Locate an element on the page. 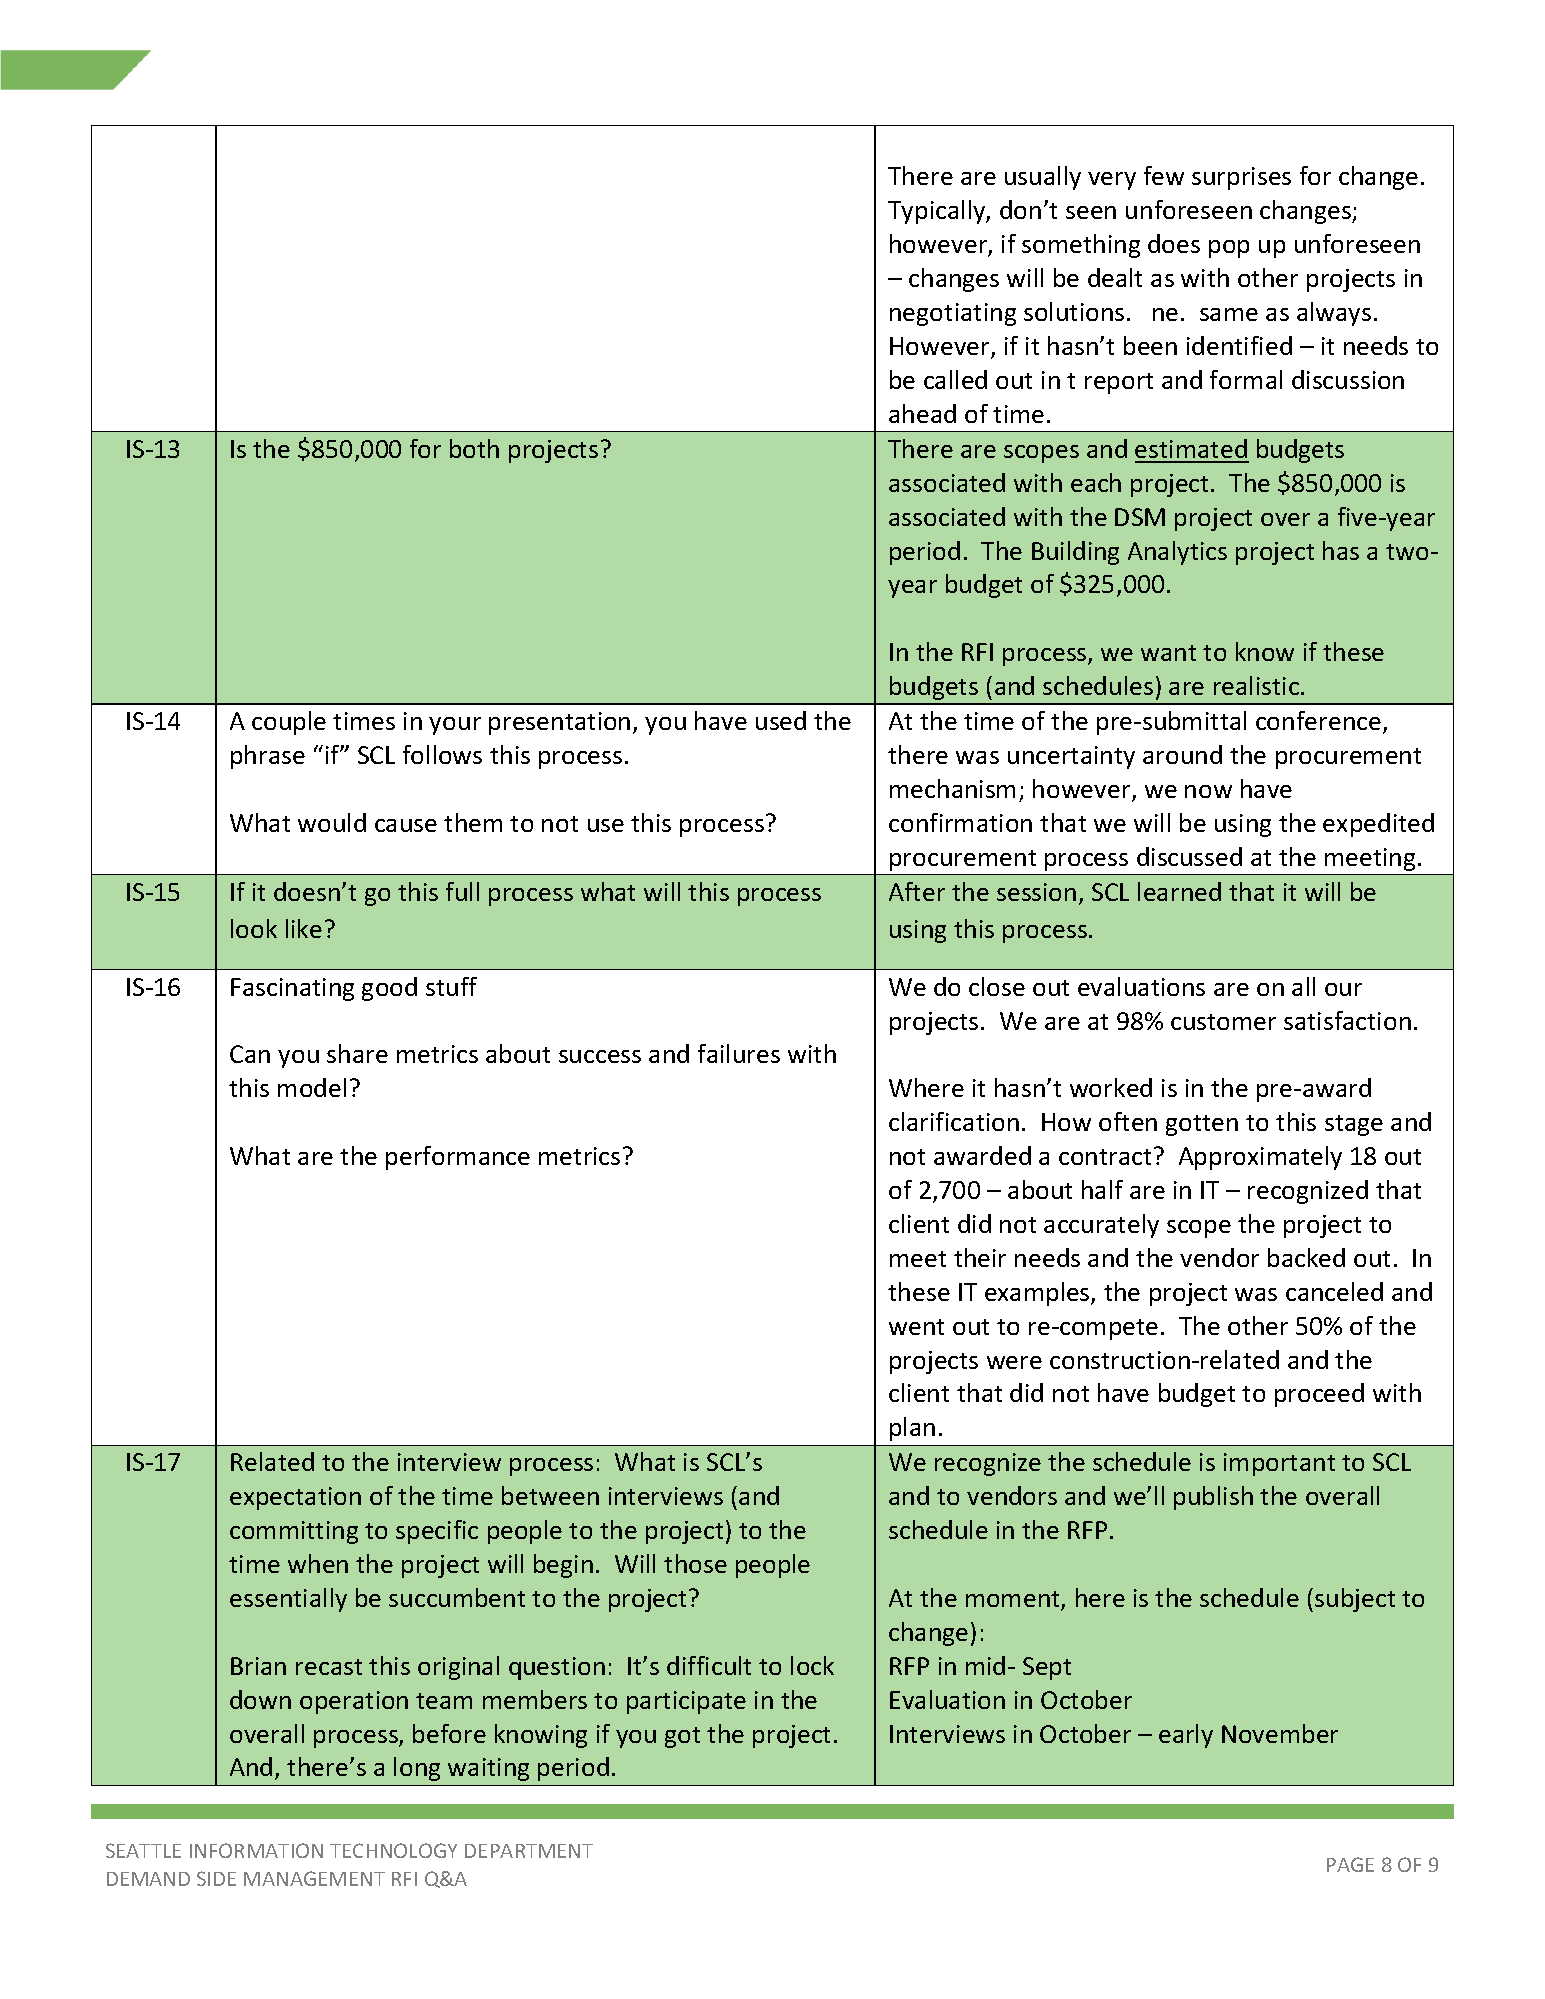 The image size is (1545, 1999). both is located at coordinates (474, 448).
